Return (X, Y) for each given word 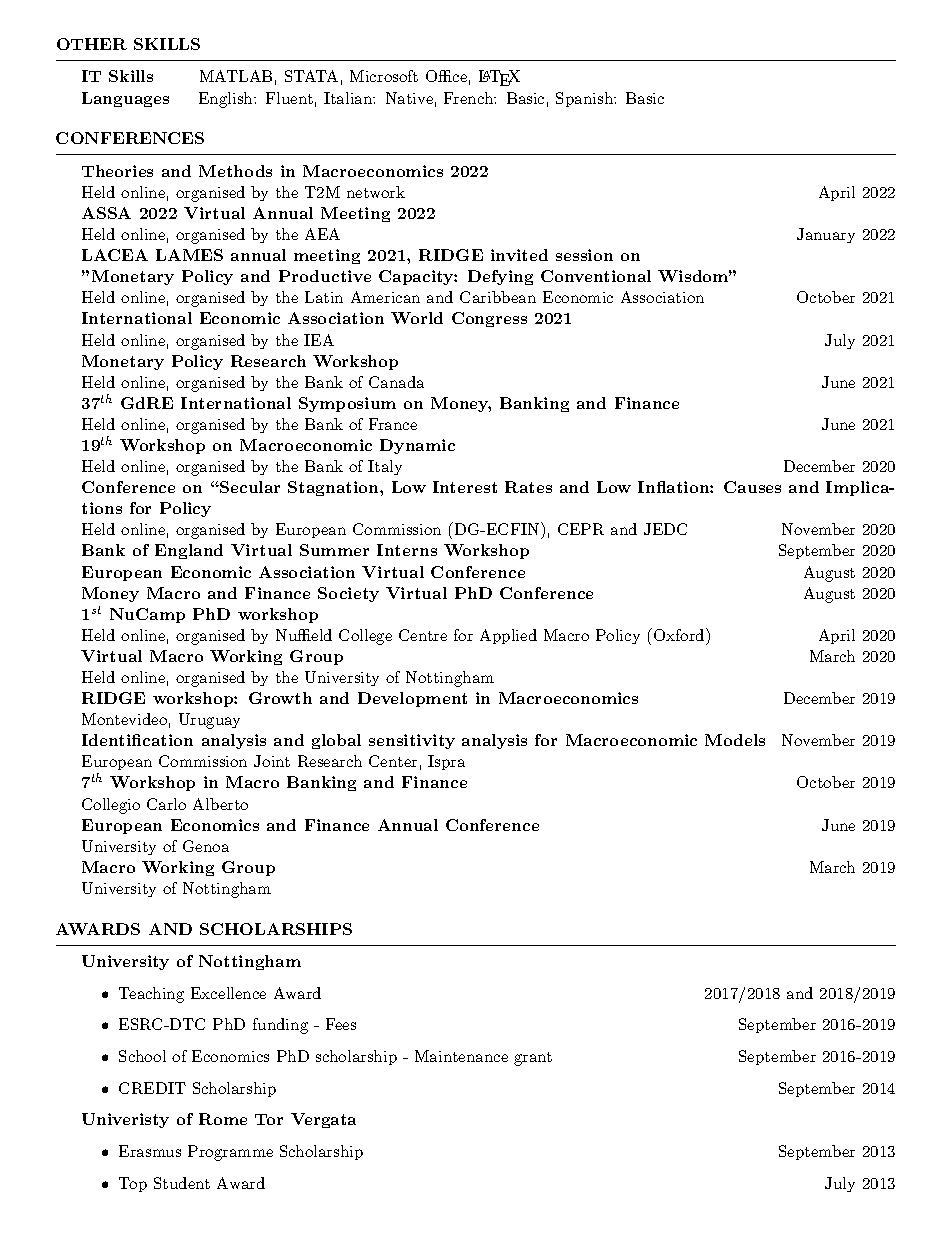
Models (735, 740)
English (227, 100)
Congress (489, 319)
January (826, 235)
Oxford (679, 634)
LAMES (189, 255)
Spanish (585, 99)
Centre (423, 635)
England (189, 551)
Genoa (206, 846)
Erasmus (150, 1151)
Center (393, 761)
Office (446, 76)
